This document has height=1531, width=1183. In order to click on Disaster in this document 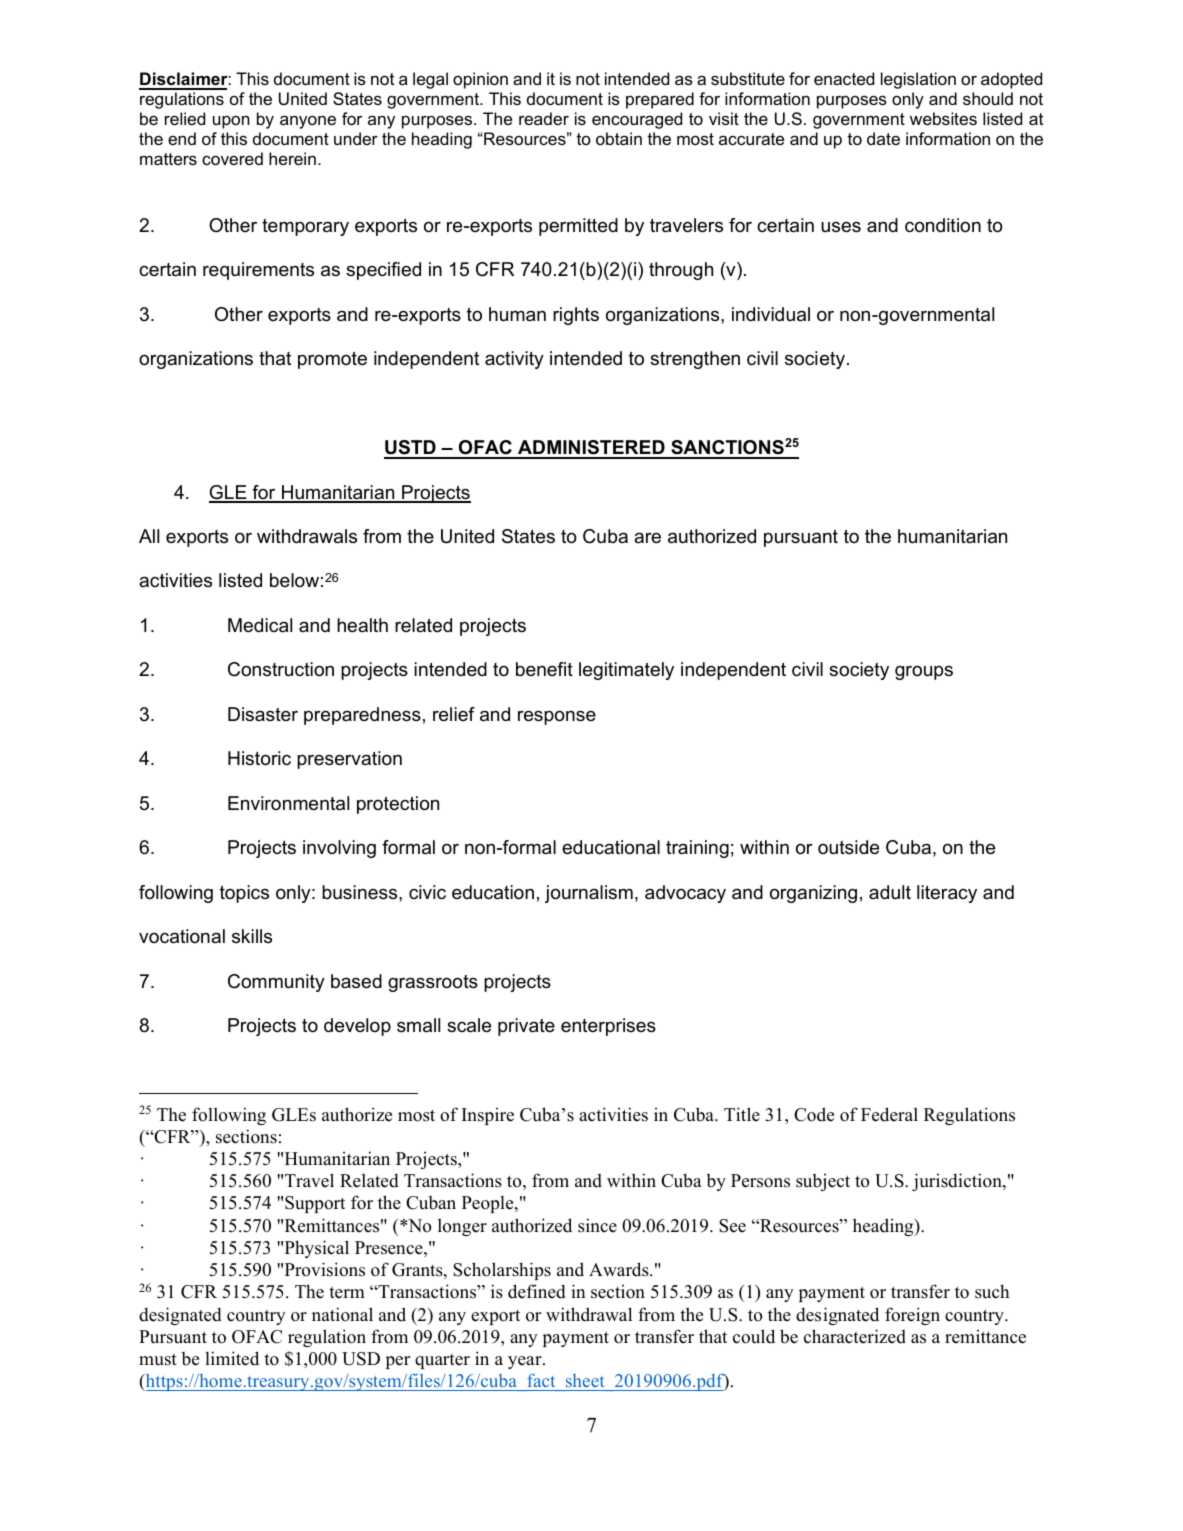, I will do `click(263, 714)`.
